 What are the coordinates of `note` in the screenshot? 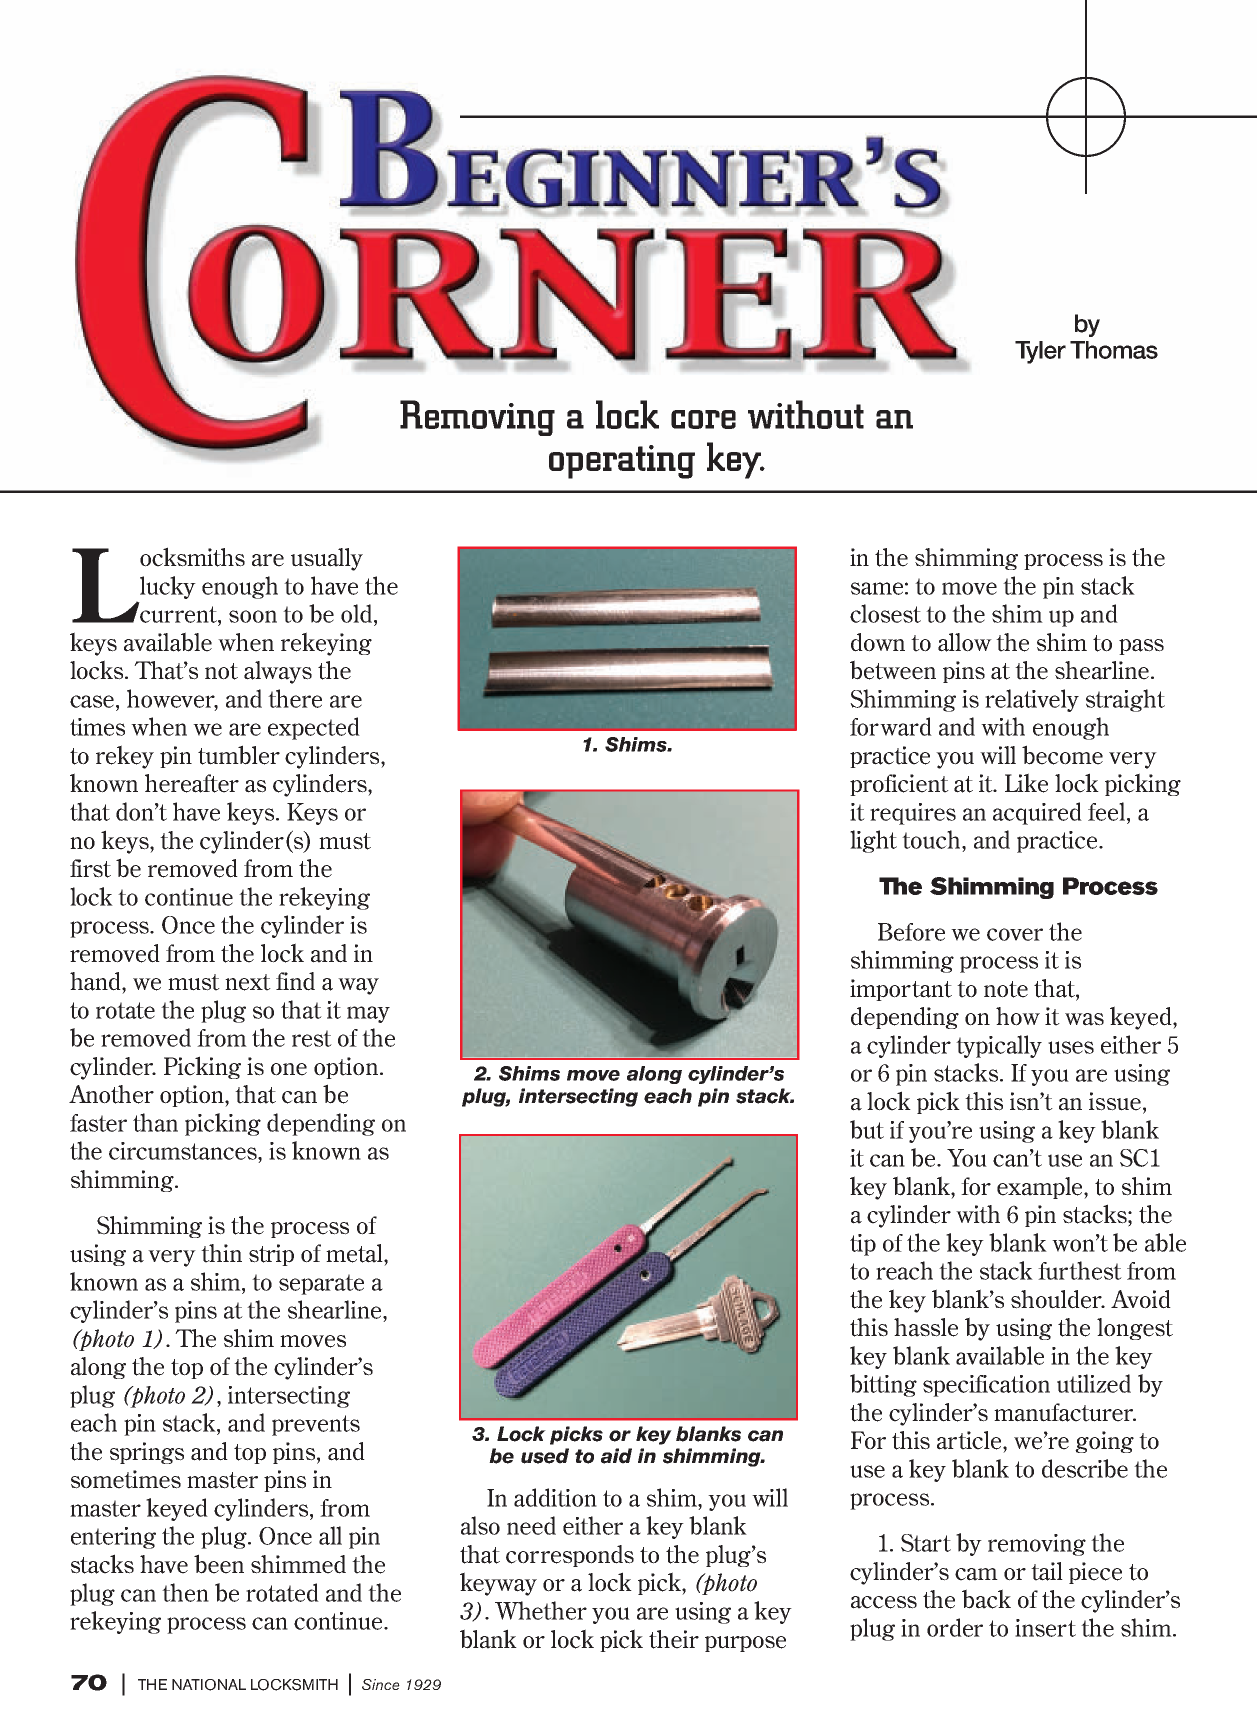 It's located at (1006, 989).
